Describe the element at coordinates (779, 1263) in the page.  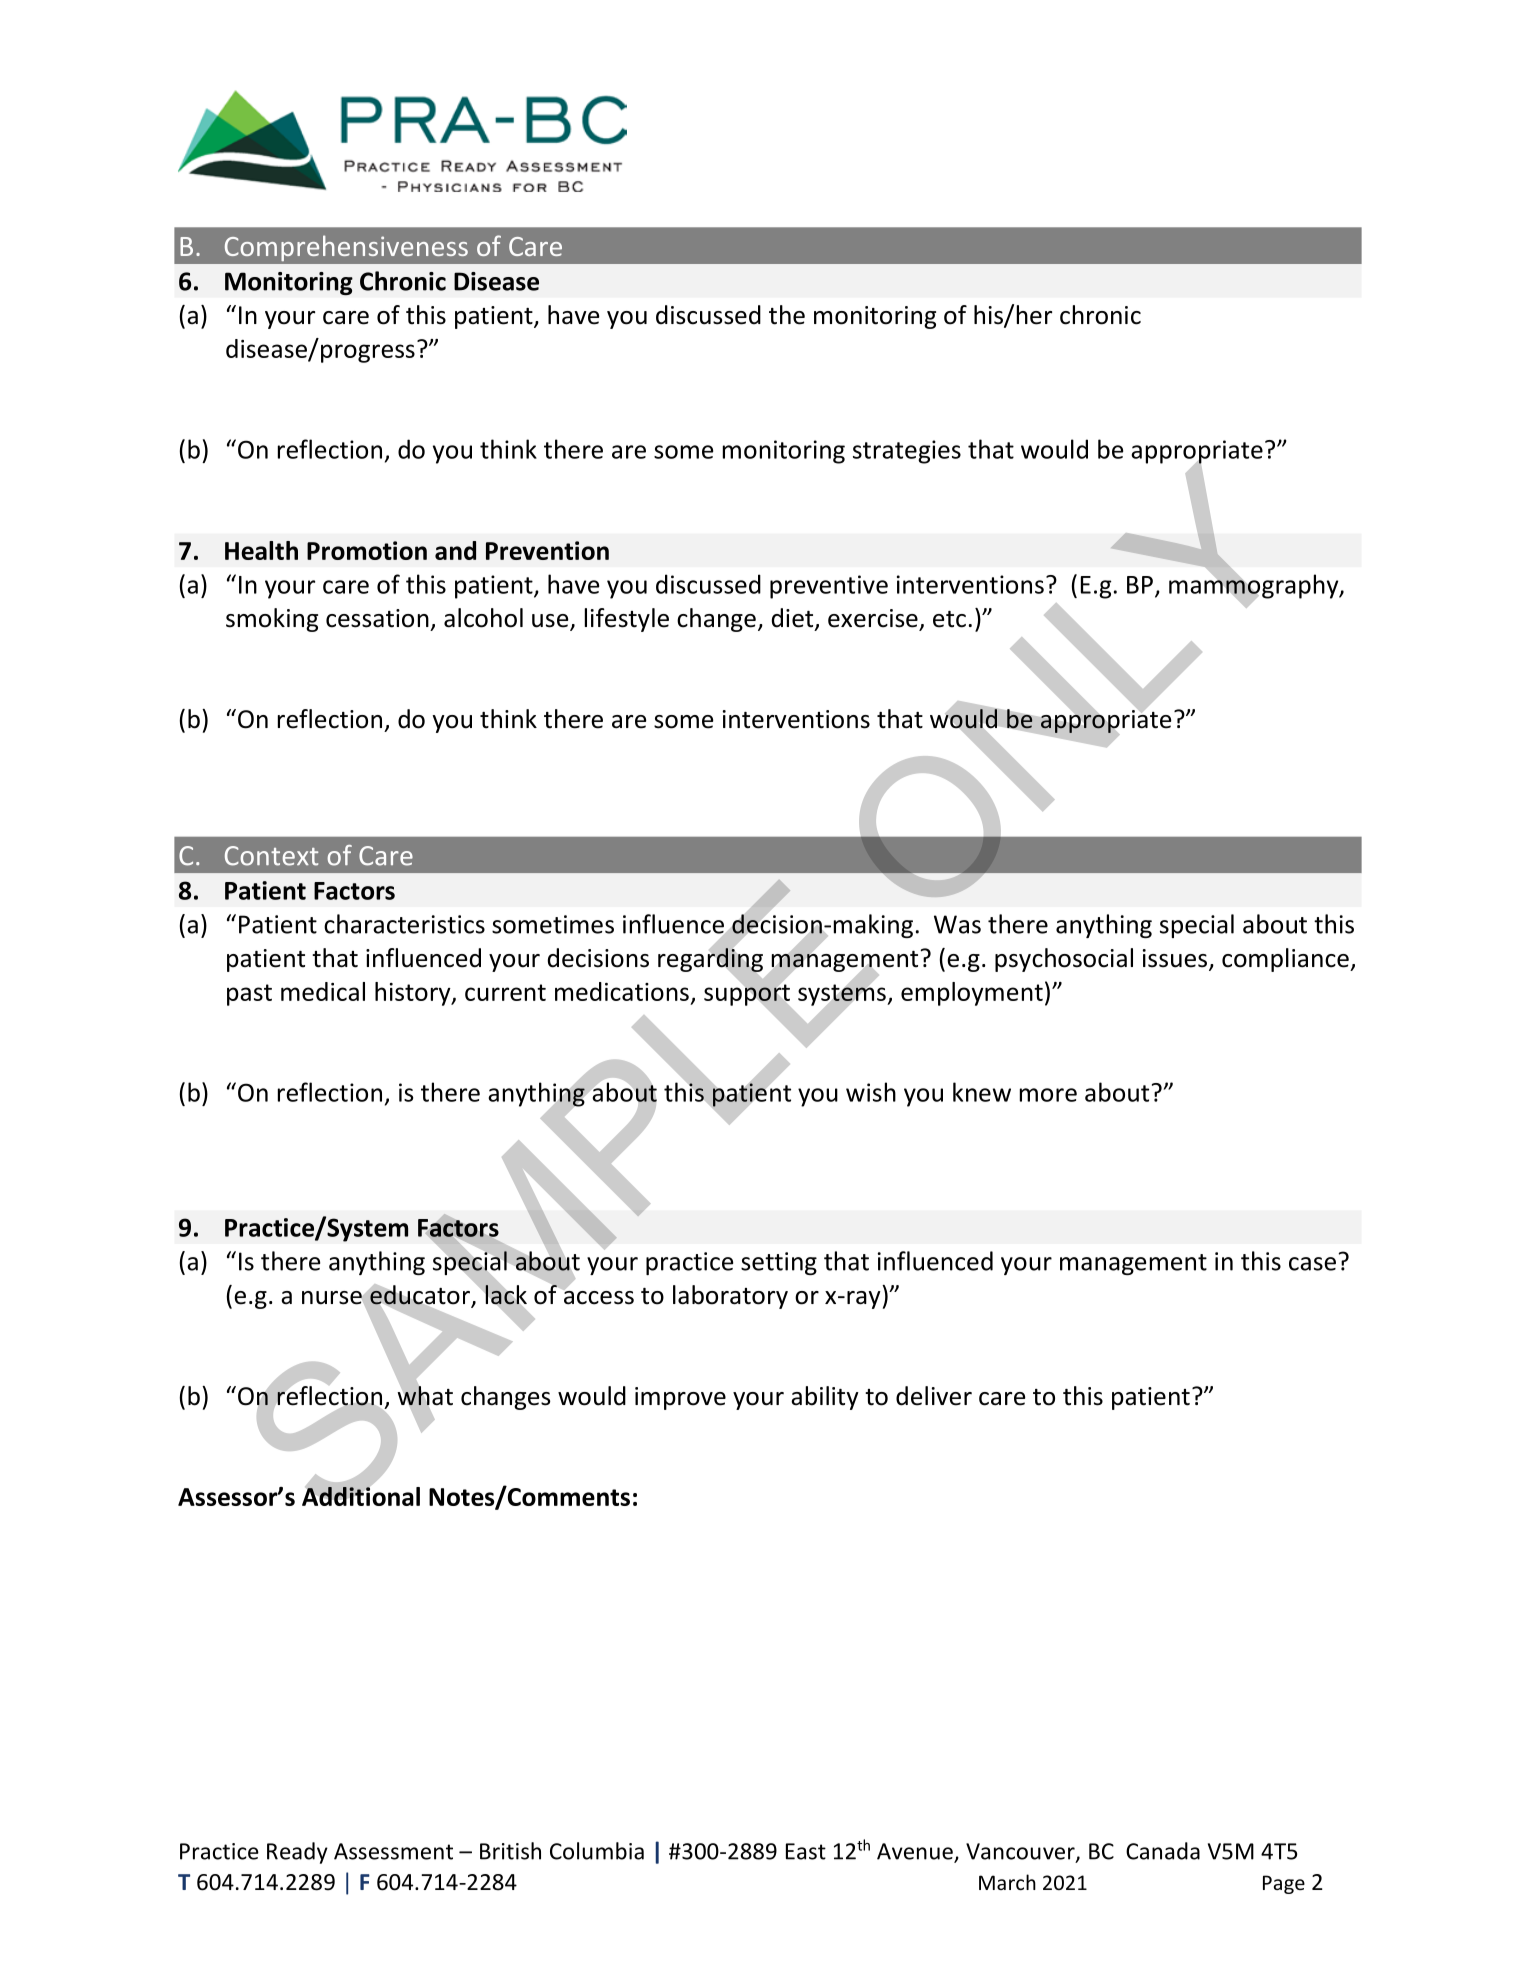
I see `setting` at that location.
